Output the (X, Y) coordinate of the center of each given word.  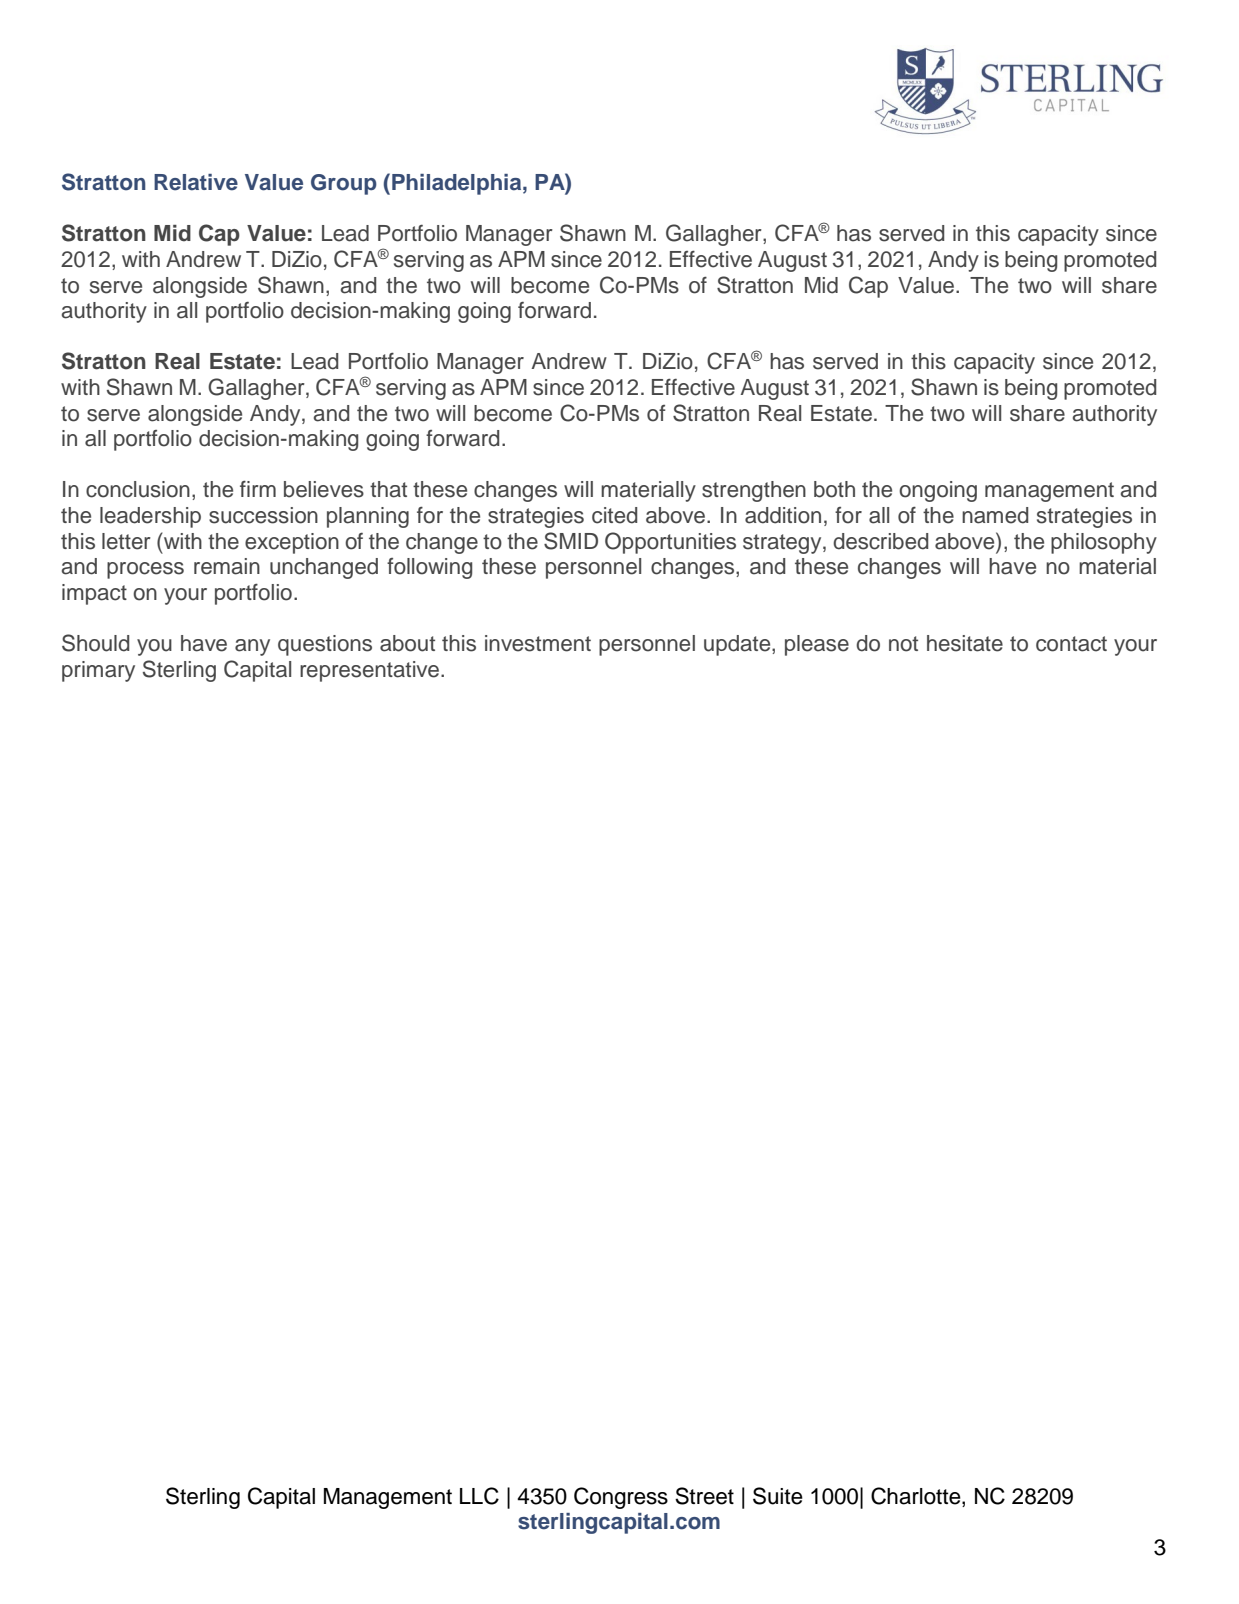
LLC (479, 1496)
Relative (196, 182)
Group (344, 184)
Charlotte (917, 1497)
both (834, 489)
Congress (621, 1498)
